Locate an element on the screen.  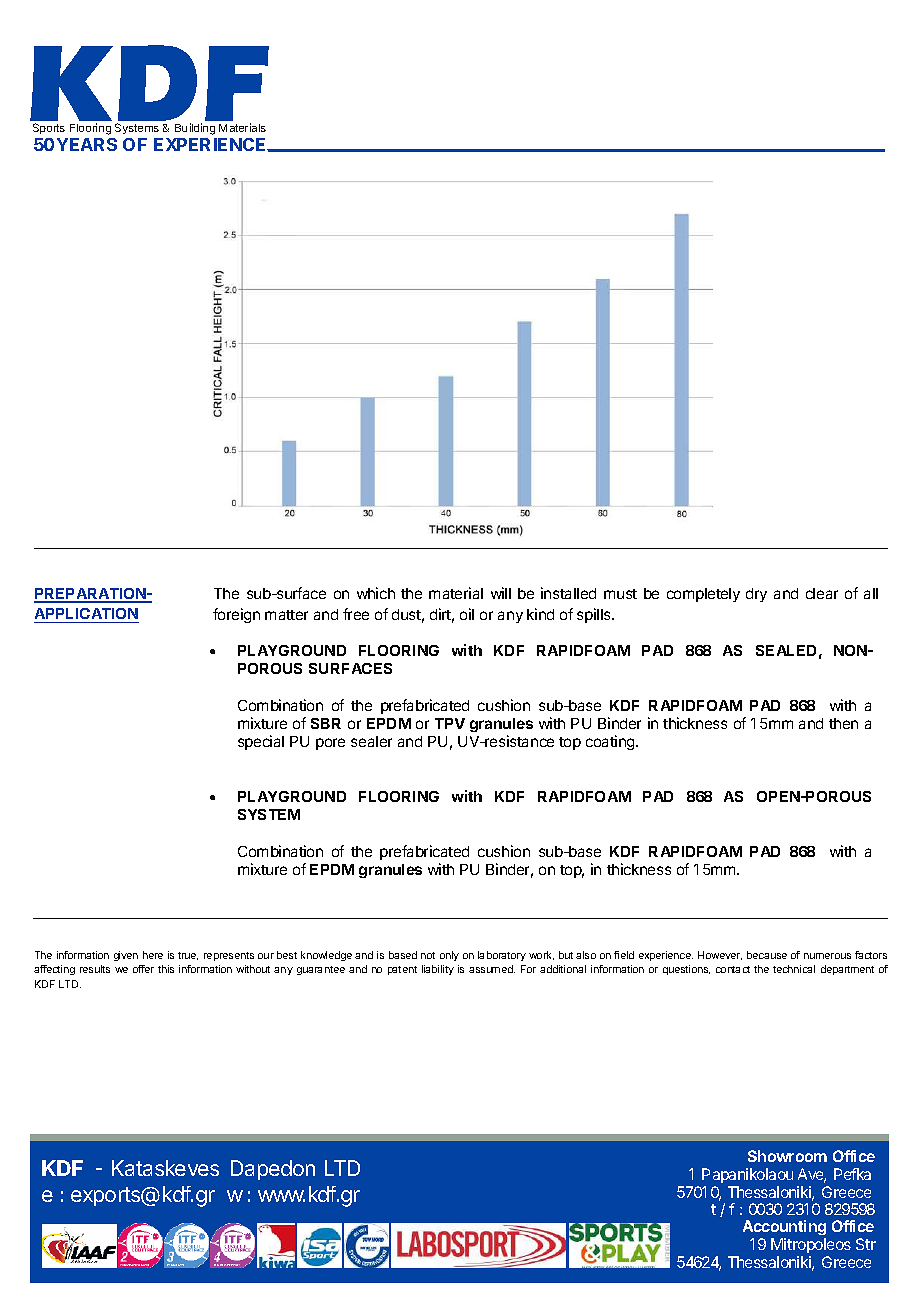
YEARS is located at coordinates (87, 144).
